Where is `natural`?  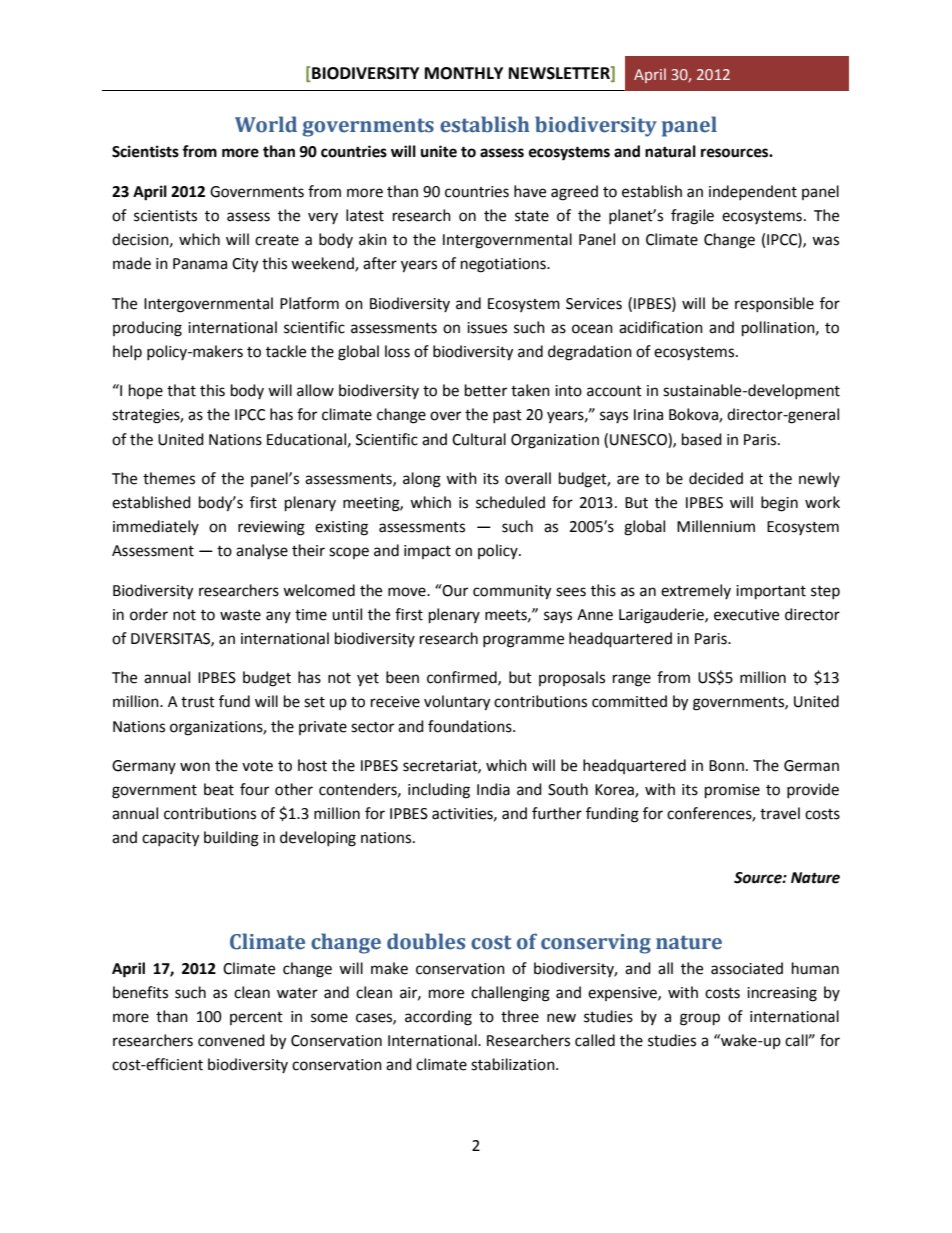 natural is located at coordinates (670, 151).
